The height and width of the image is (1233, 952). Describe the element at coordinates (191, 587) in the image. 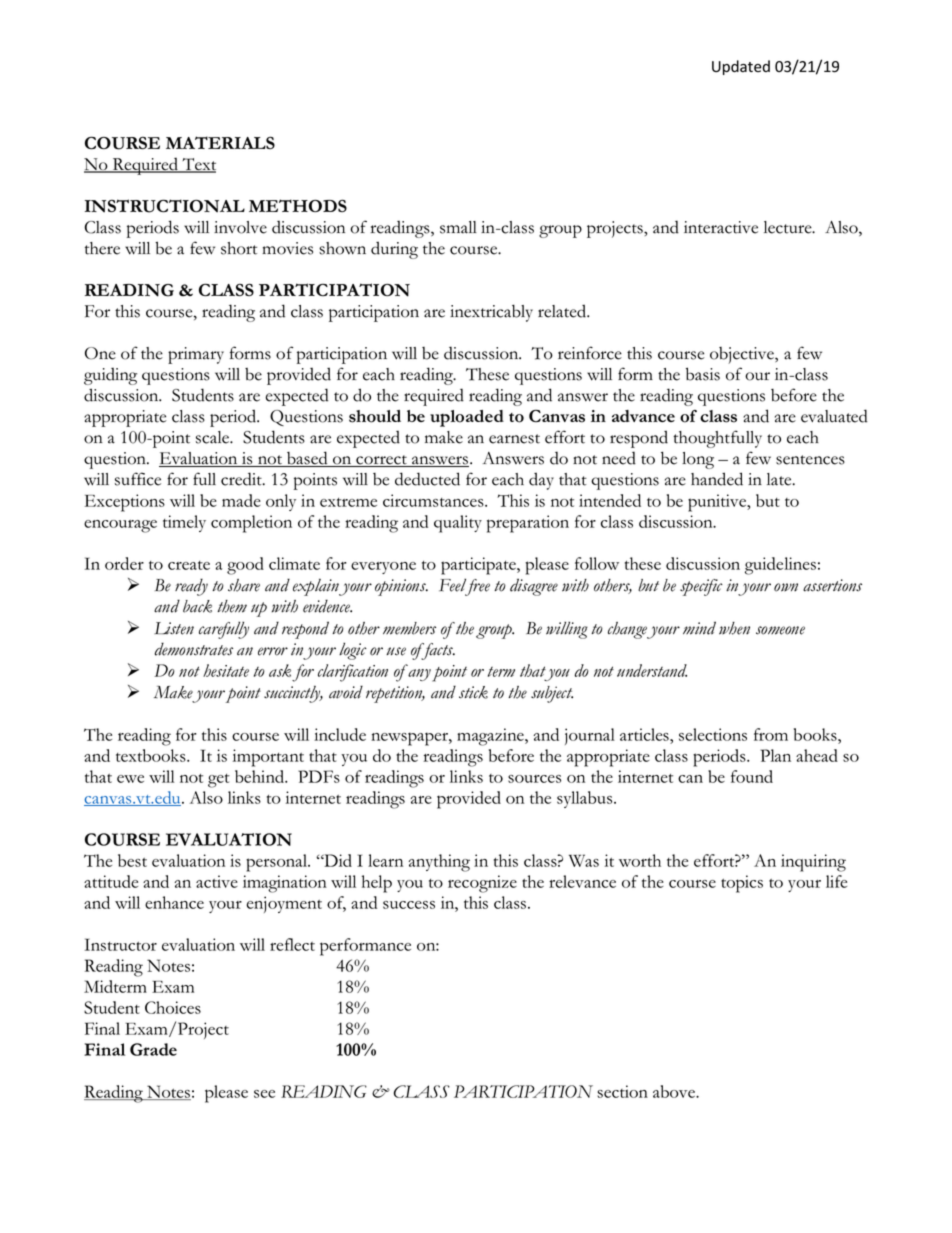

I see `ready` at that location.
